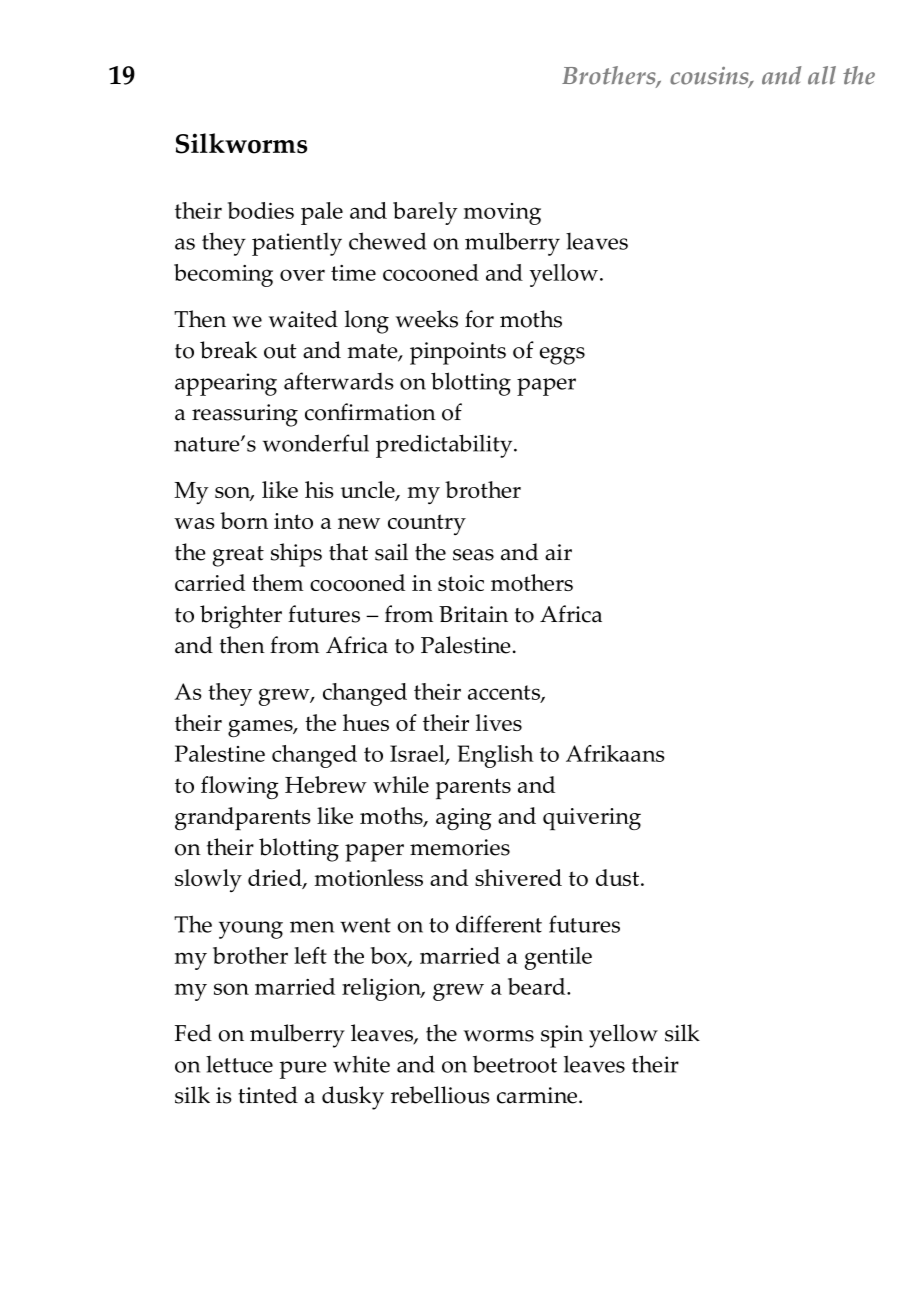 This page has width=924, height=1304. What do you see at coordinates (515, 1064) in the page?
I see `beetroot` at bounding box center [515, 1064].
